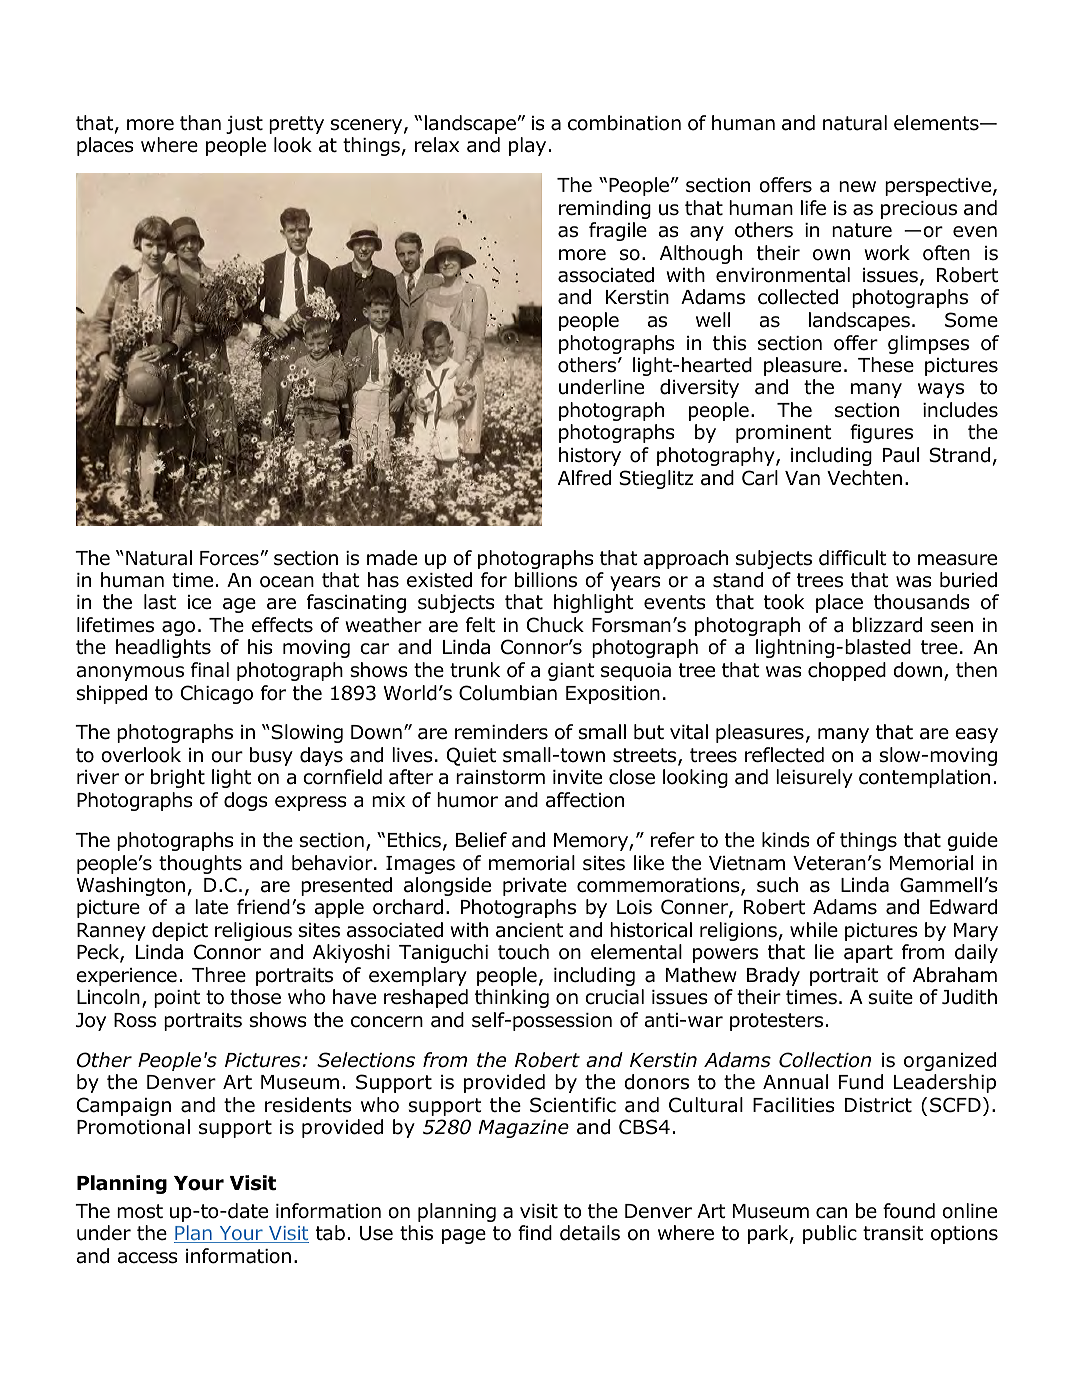  What do you see at coordinates (200, 123) in the screenshot?
I see `than` at bounding box center [200, 123].
